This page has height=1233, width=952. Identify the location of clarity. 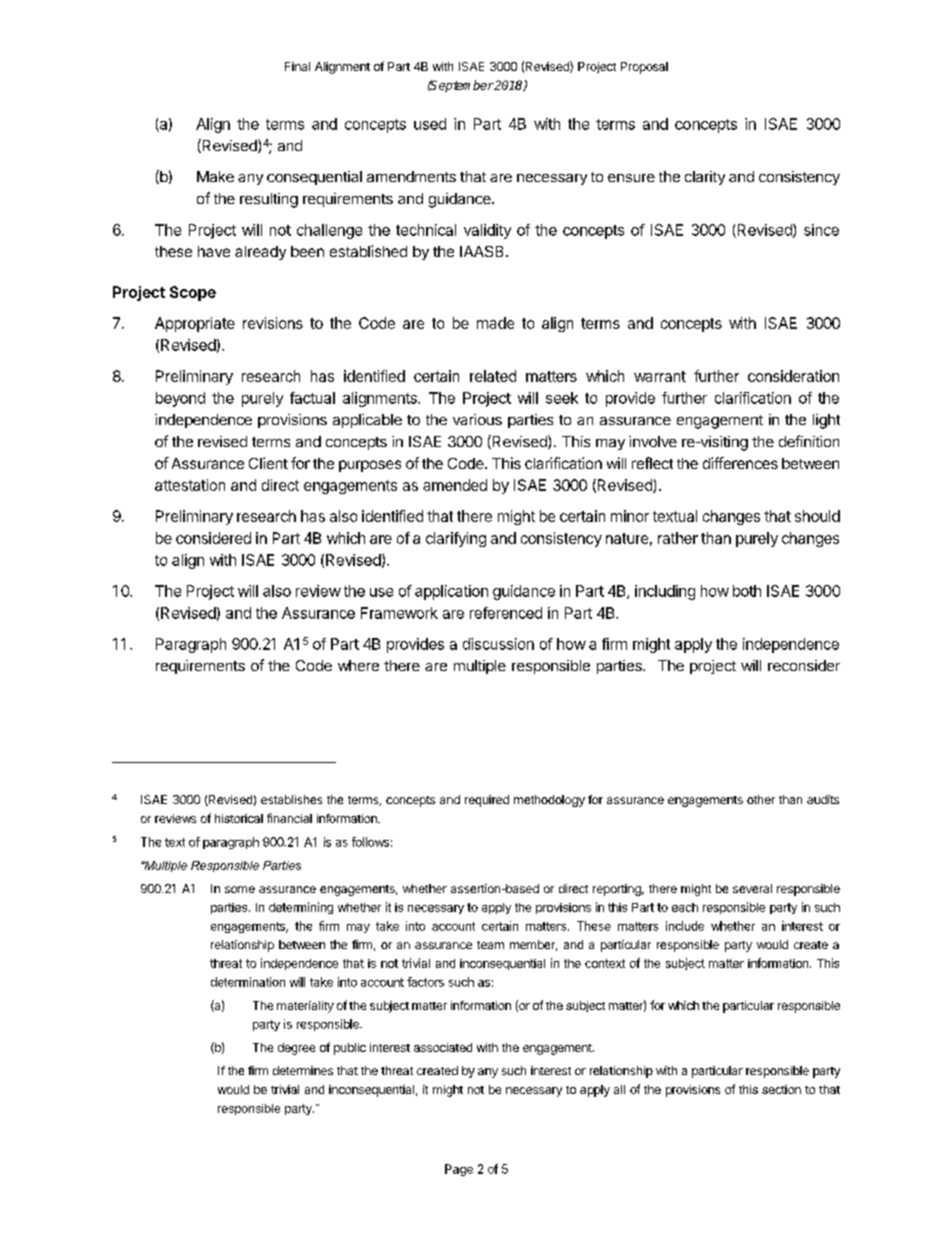
(705, 178).
